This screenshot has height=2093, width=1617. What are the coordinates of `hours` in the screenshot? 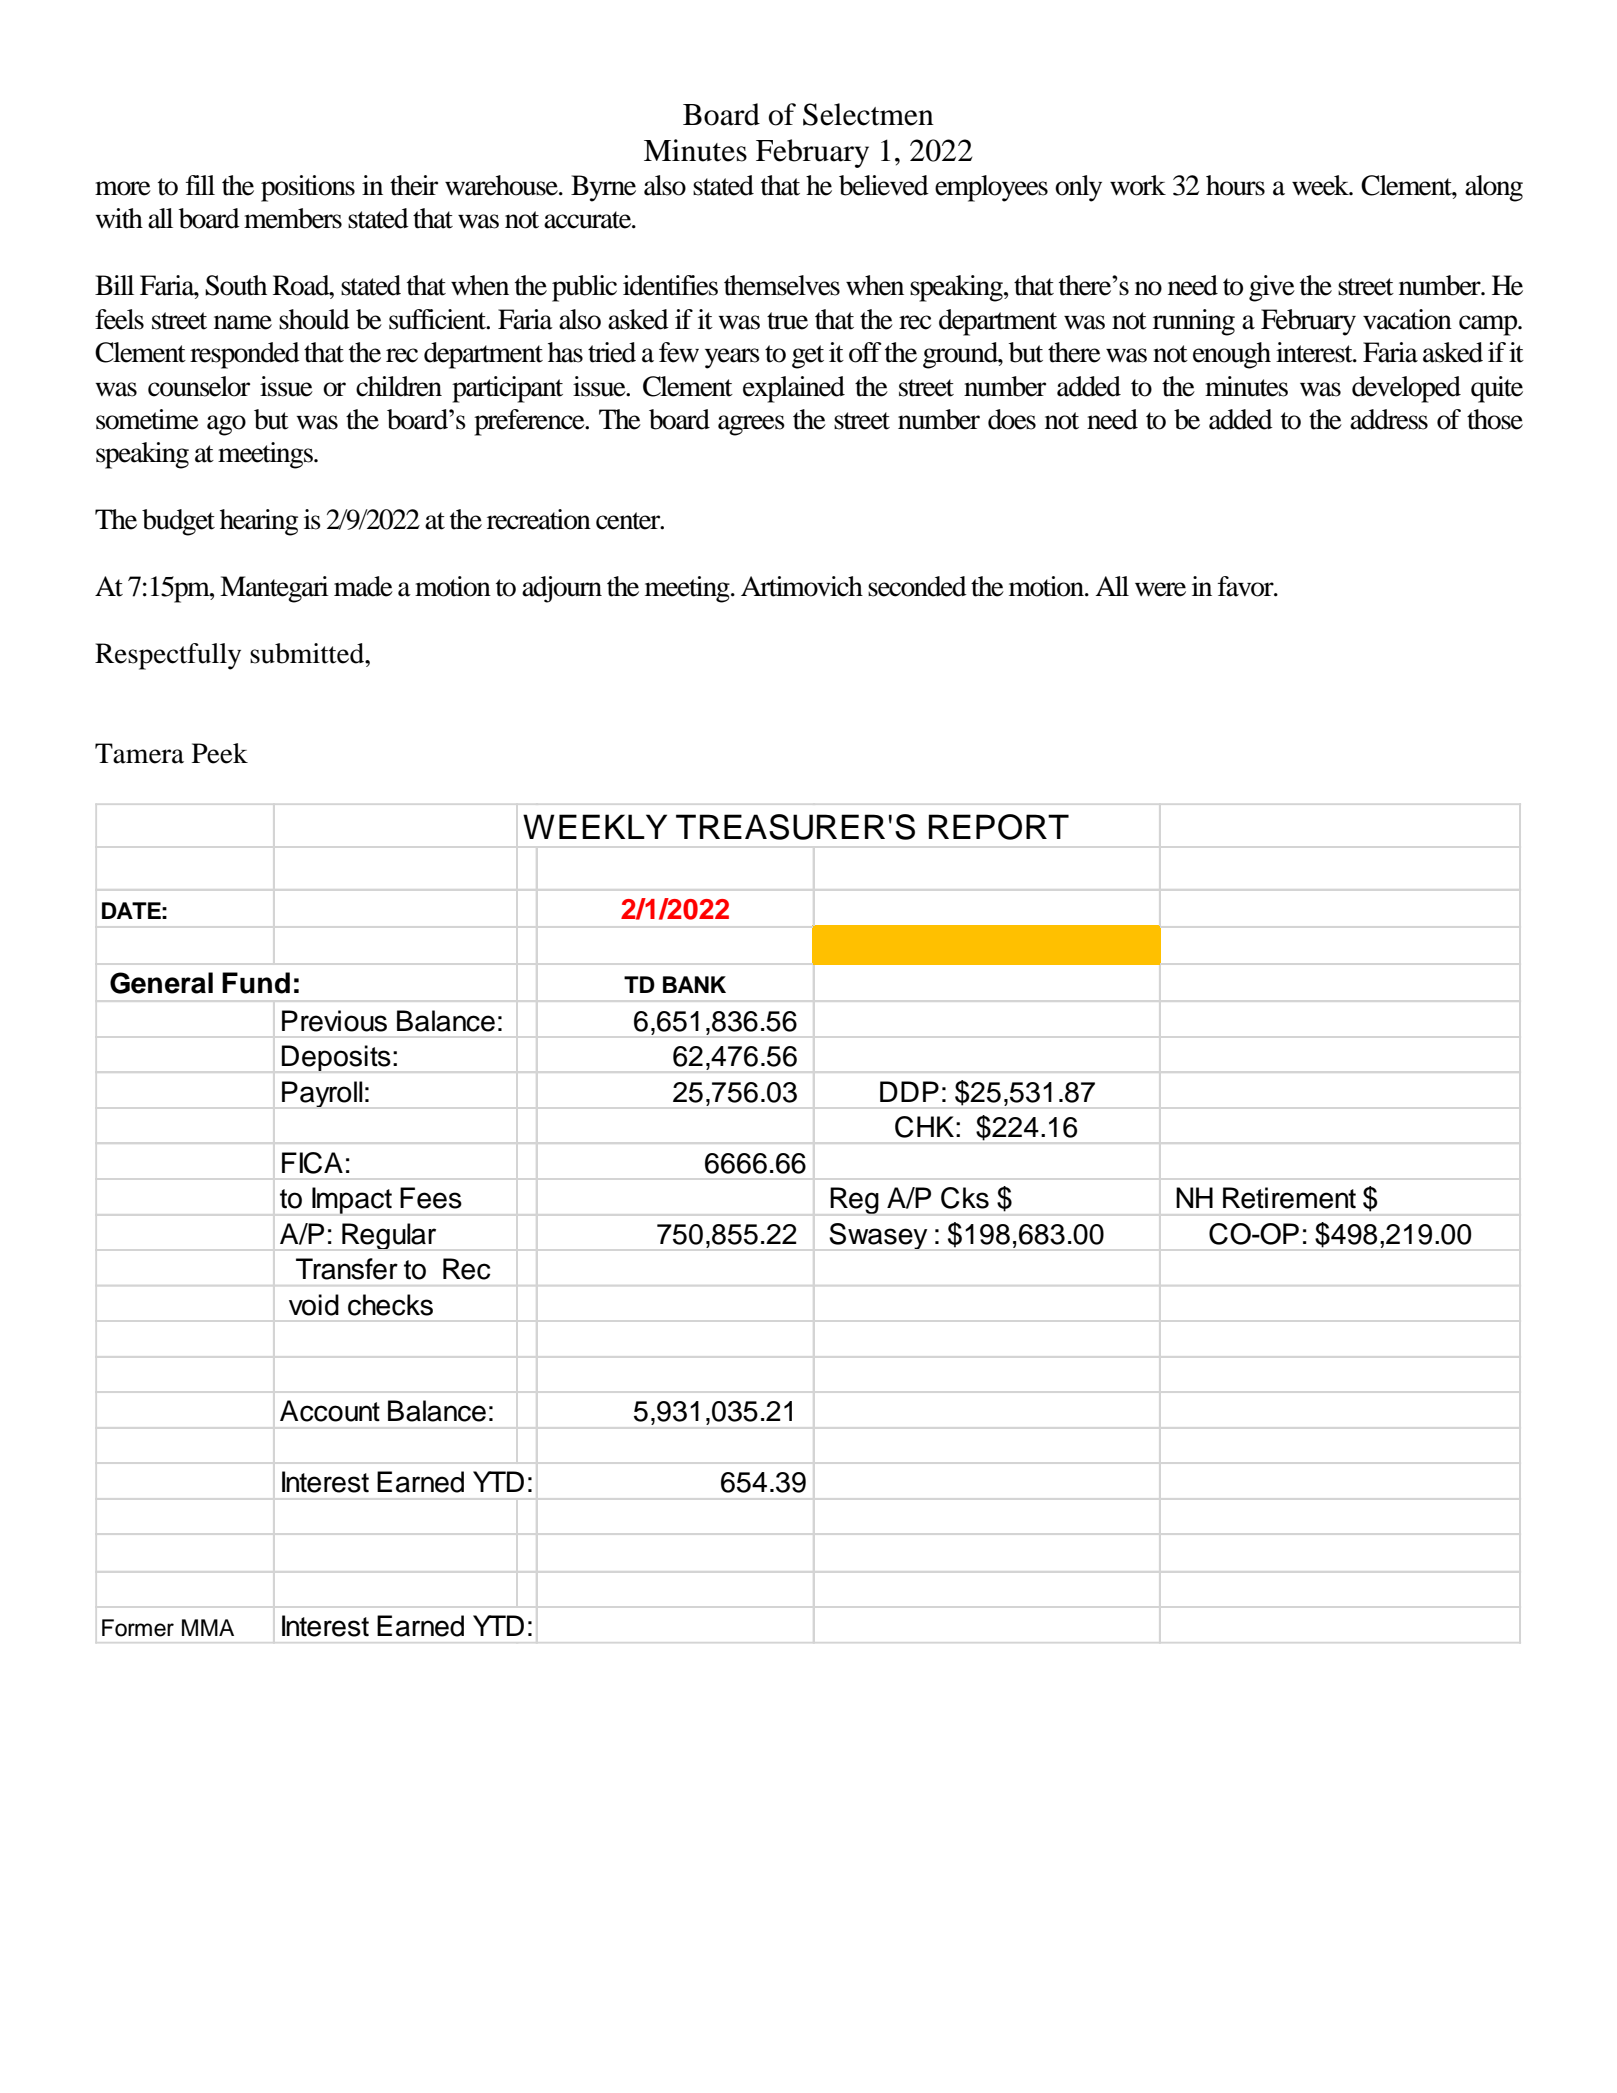 It's located at (1235, 185).
